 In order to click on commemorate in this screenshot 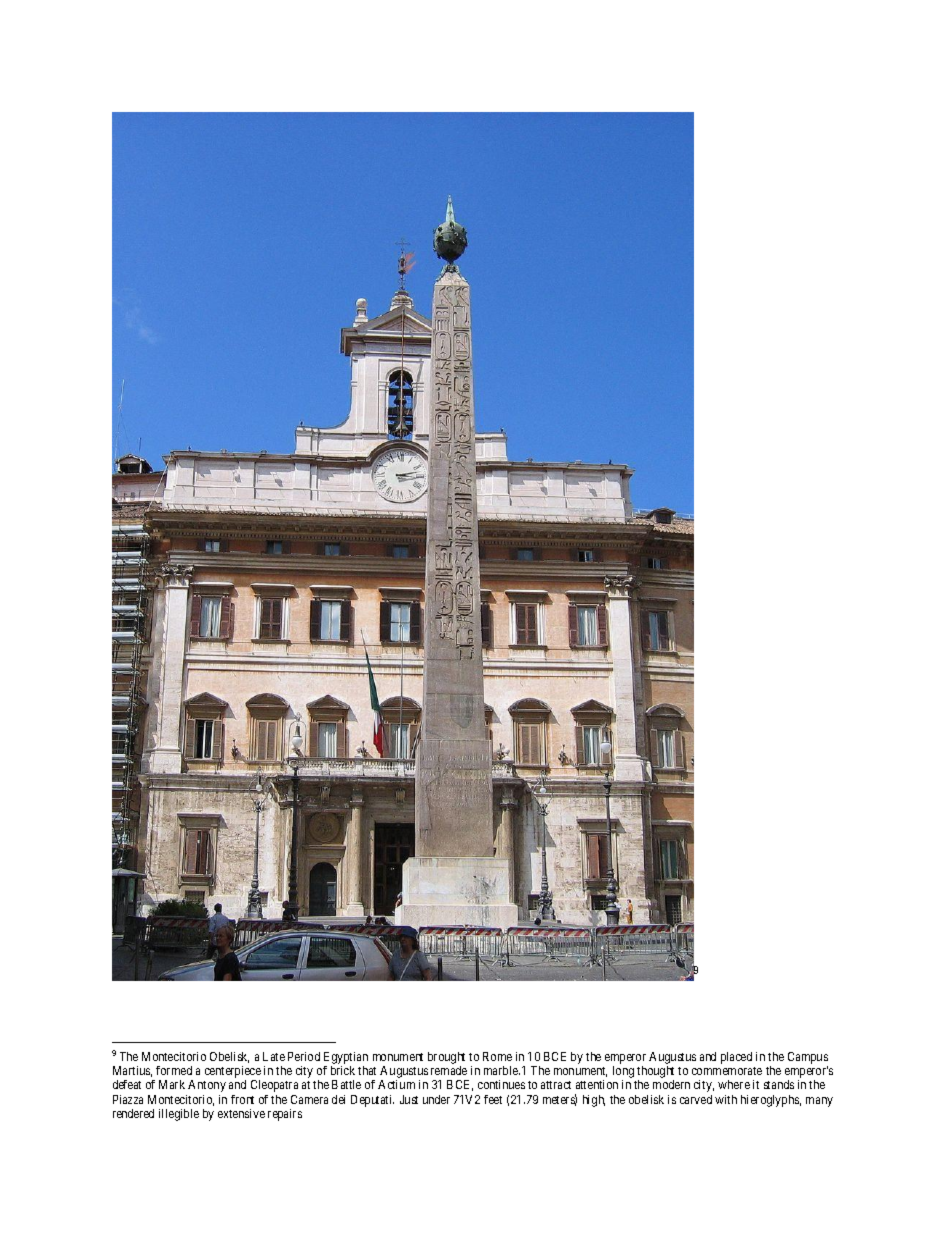, I will do `click(727, 1071)`.
